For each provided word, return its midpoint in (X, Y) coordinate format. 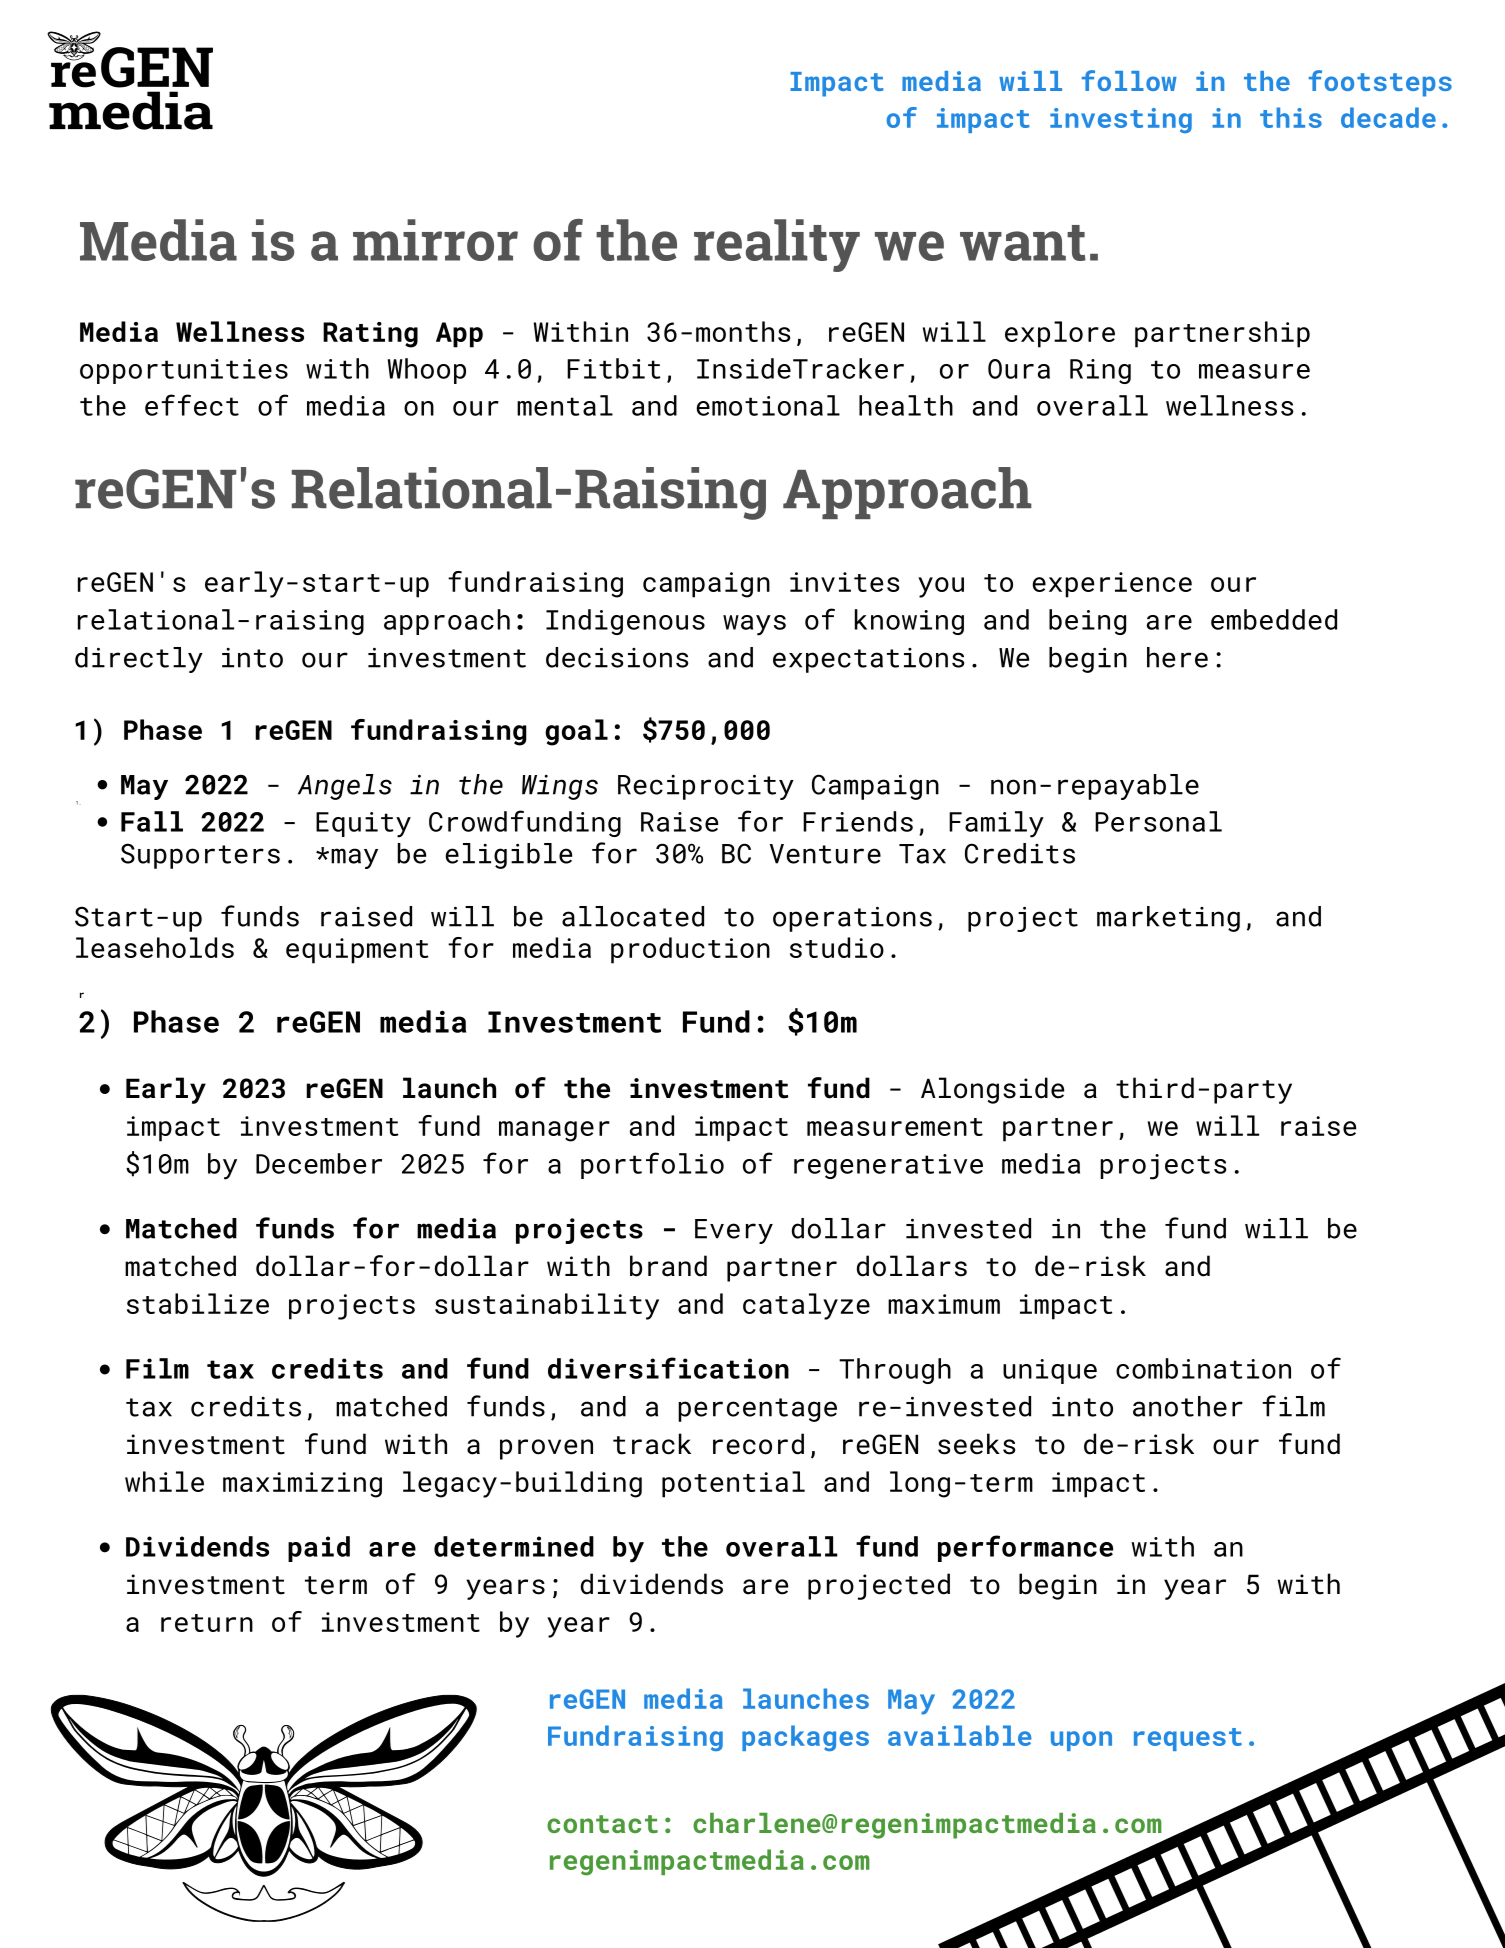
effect (192, 405)
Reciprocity (706, 787)
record (758, 1444)
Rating (370, 335)
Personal (1158, 821)
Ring (1100, 371)
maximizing (302, 1485)
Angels (345, 787)
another (1188, 1406)
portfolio (652, 1165)
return (207, 1623)
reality (777, 245)
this (1291, 117)
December (319, 1163)
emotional (768, 405)
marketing (1168, 919)
